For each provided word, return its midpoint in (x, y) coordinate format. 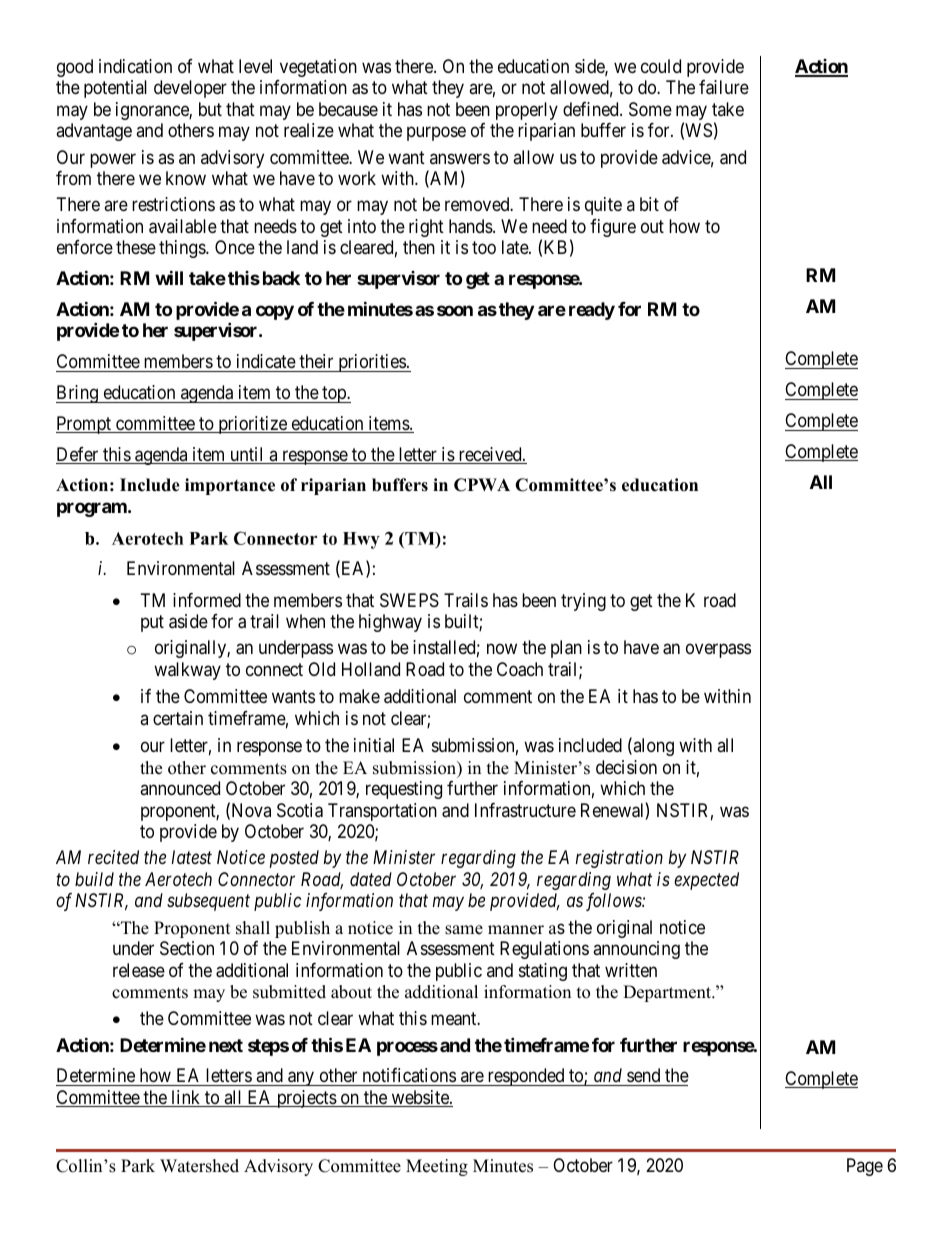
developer (190, 89)
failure (724, 87)
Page (865, 1167)
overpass (718, 651)
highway (390, 623)
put (152, 623)
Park (138, 1165)
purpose (436, 134)
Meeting (437, 1167)
